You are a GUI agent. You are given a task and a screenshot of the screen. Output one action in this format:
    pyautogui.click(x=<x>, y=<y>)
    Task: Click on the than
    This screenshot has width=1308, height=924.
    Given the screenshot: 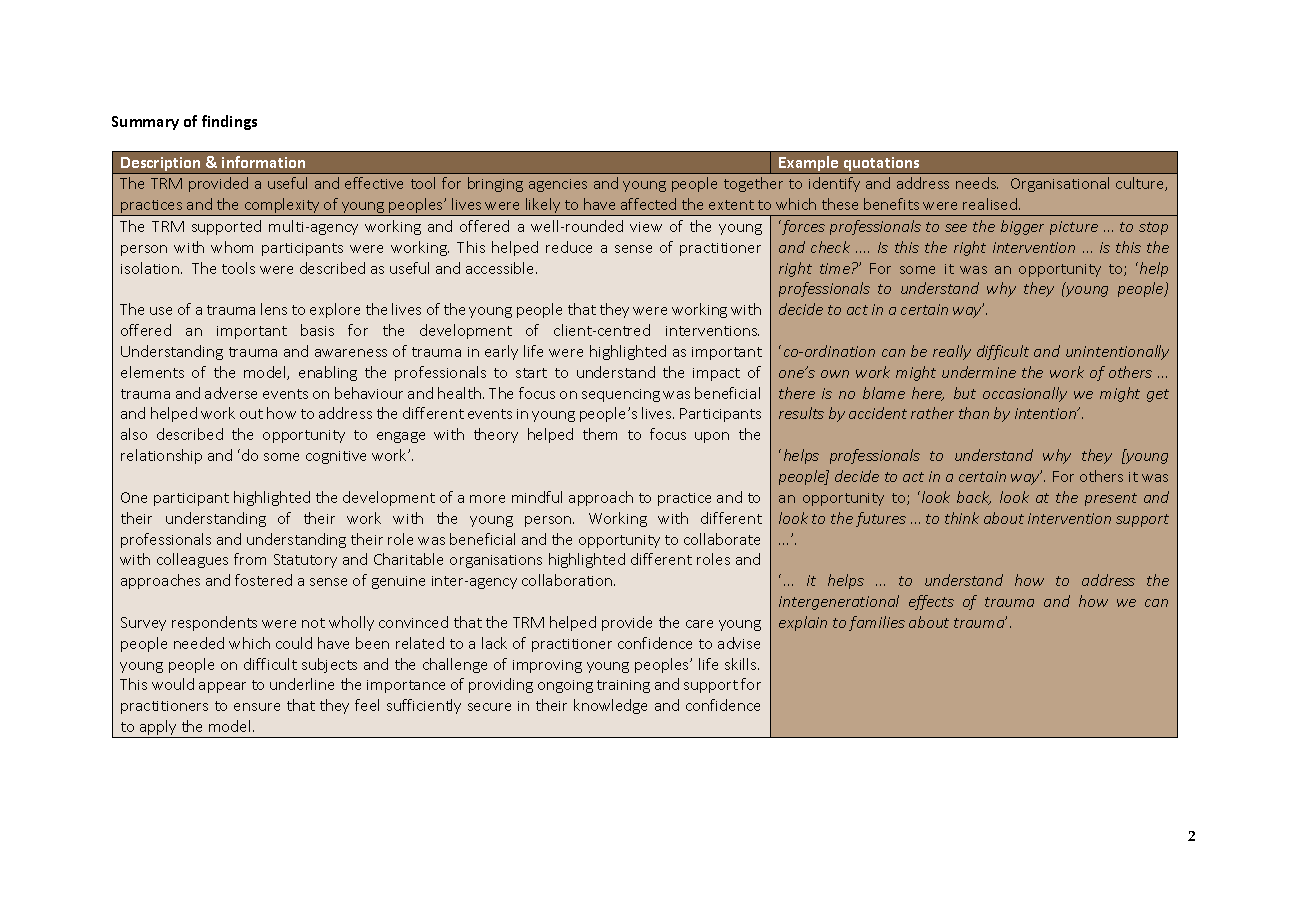 What is the action you would take?
    pyautogui.click(x=974, y=413)
